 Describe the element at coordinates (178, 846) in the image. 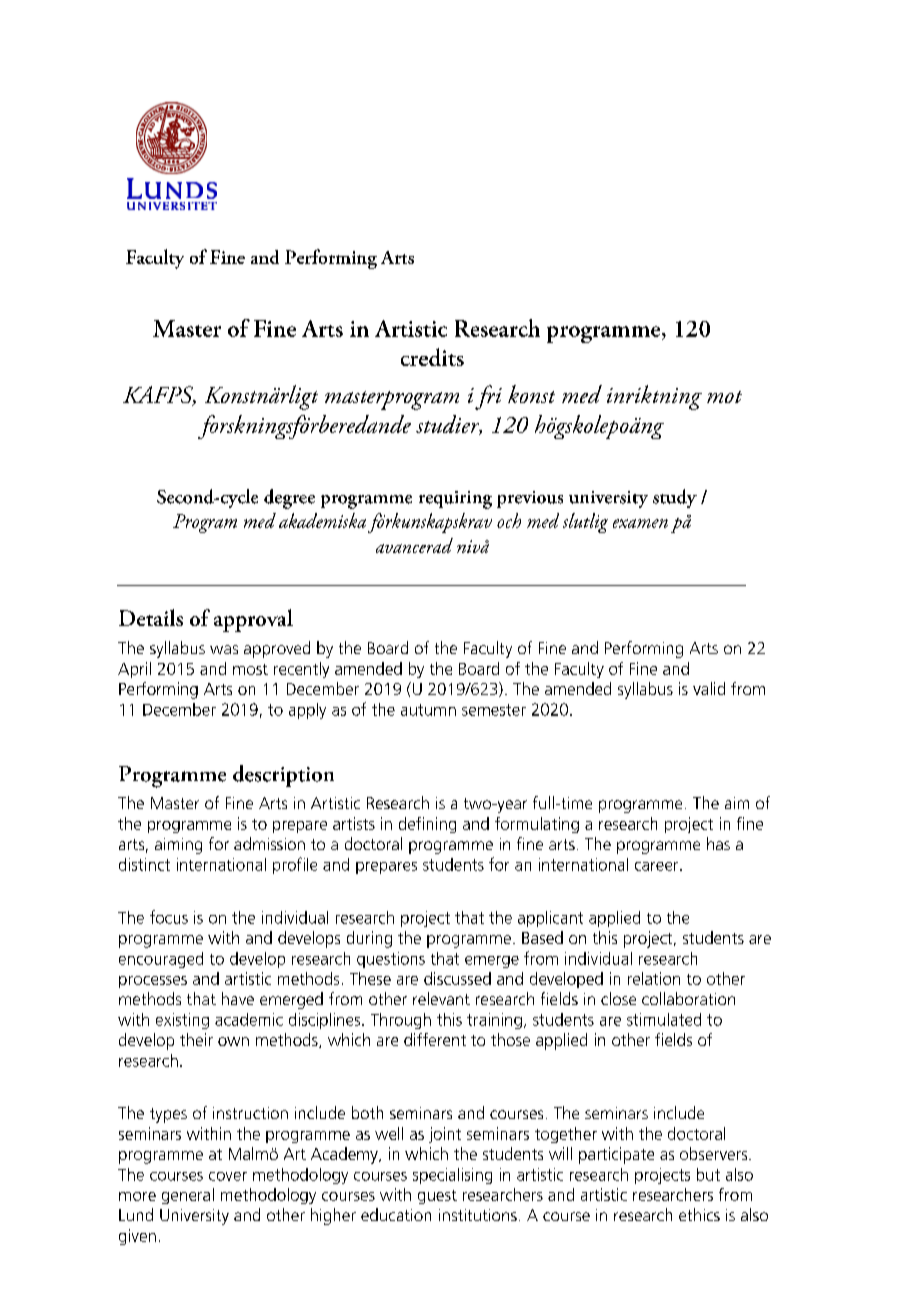

I see `aiming` at that location.
